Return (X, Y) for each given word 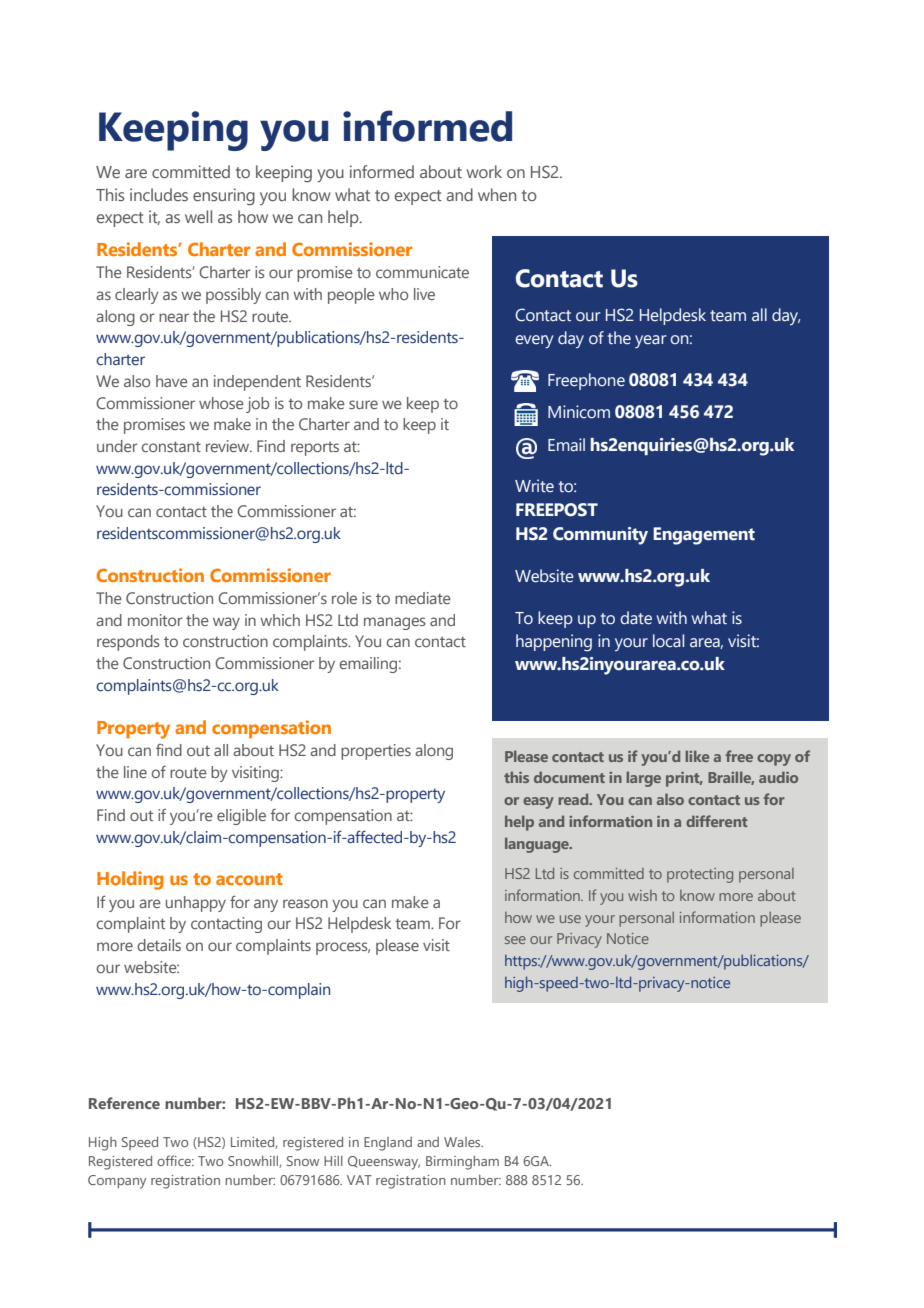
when (497, 194)
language (538, 845)
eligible (241, 817)
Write (534, 486)
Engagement (704, 536)
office (175, 1160)
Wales (463, 1142)
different (717, 821)
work (484, 171)
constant (171, 446)
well (198, 216)
